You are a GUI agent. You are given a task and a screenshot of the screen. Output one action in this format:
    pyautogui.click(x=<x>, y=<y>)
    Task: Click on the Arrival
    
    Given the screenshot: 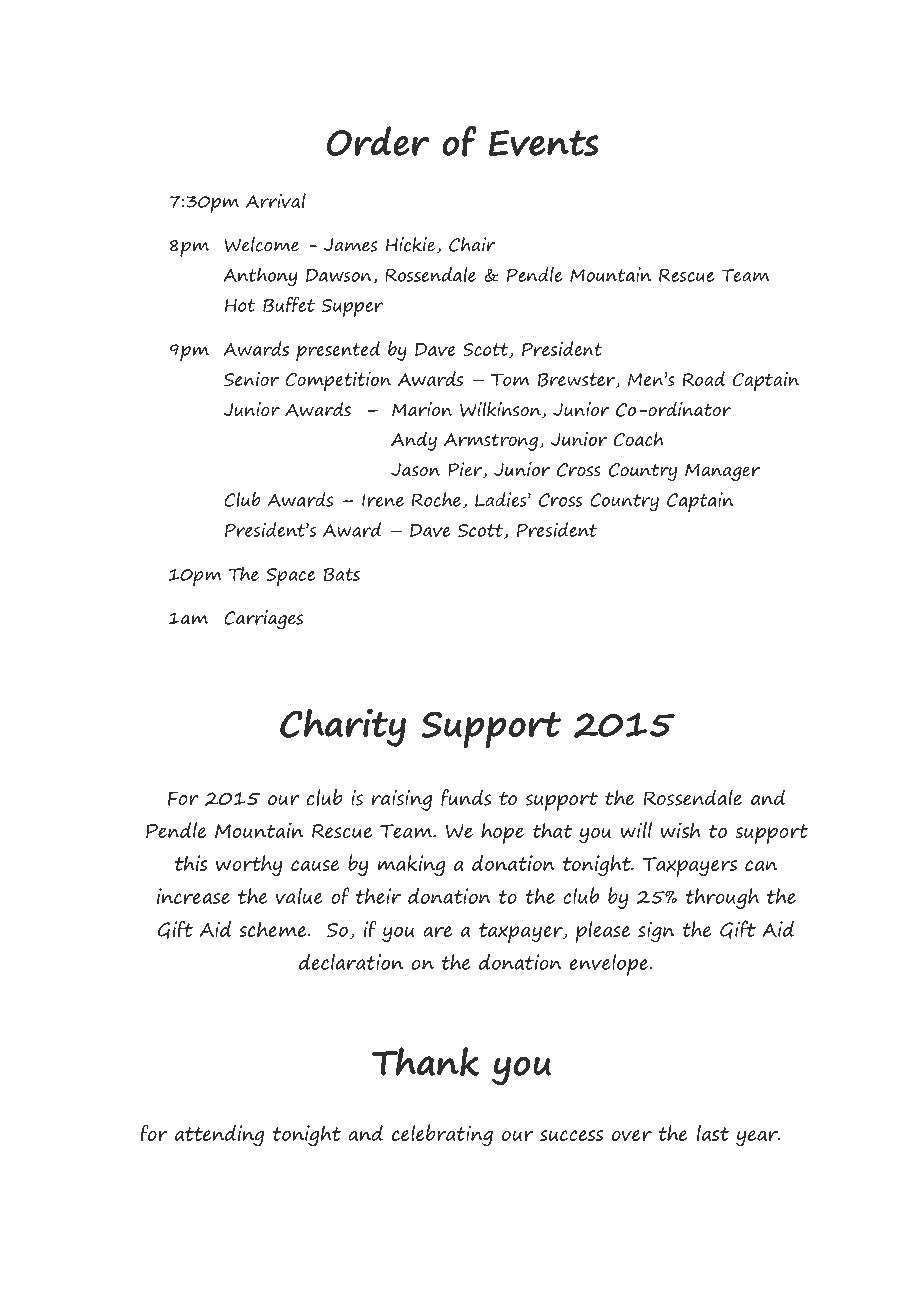 What is the action you would take?
    pyautogui.click(x=276, y=200)
